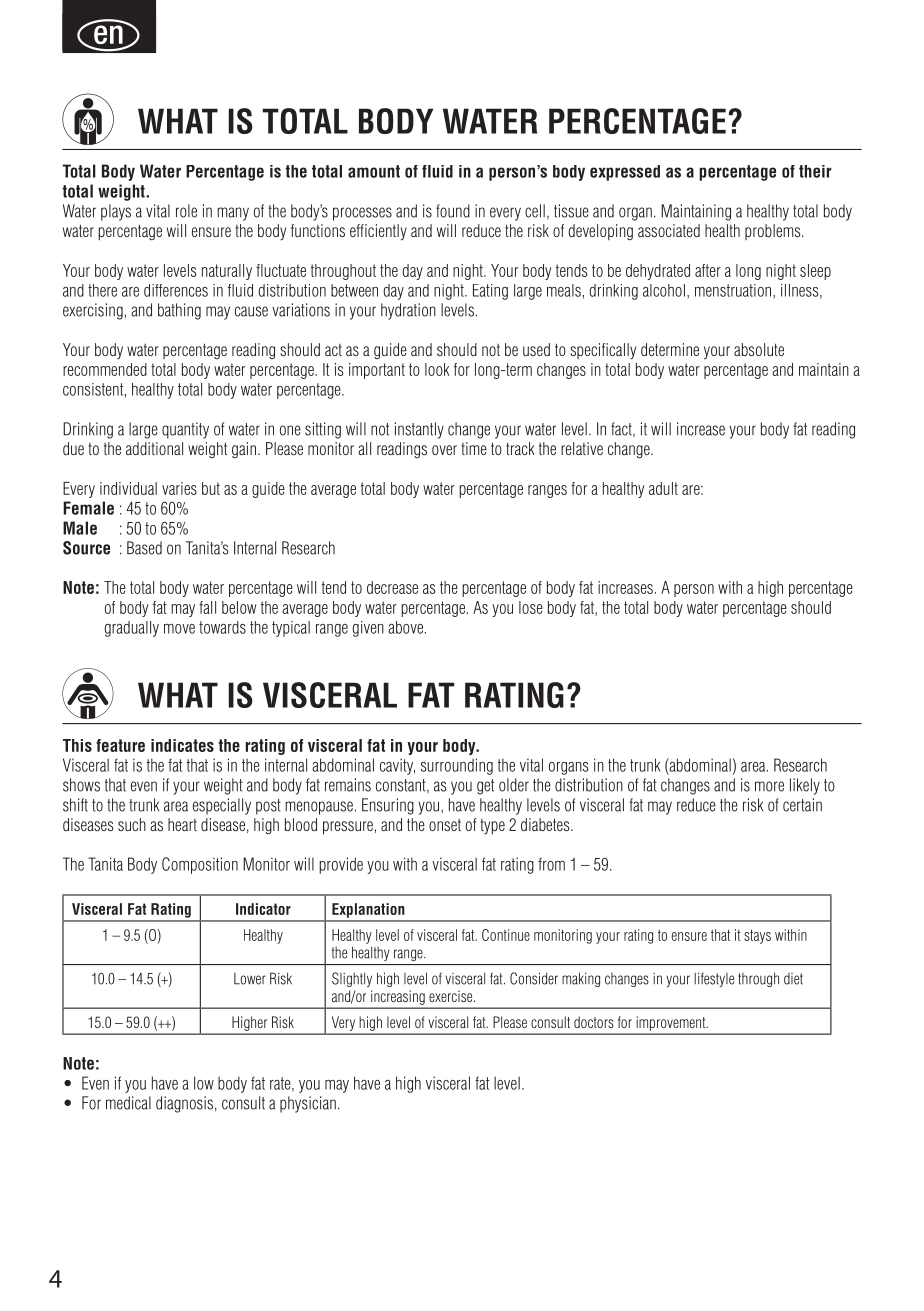 This document has height=1311, width=924. What do you see at coordinates (128, 1103) in the document?
I see `medical` at bounding box center [128, 1103].
